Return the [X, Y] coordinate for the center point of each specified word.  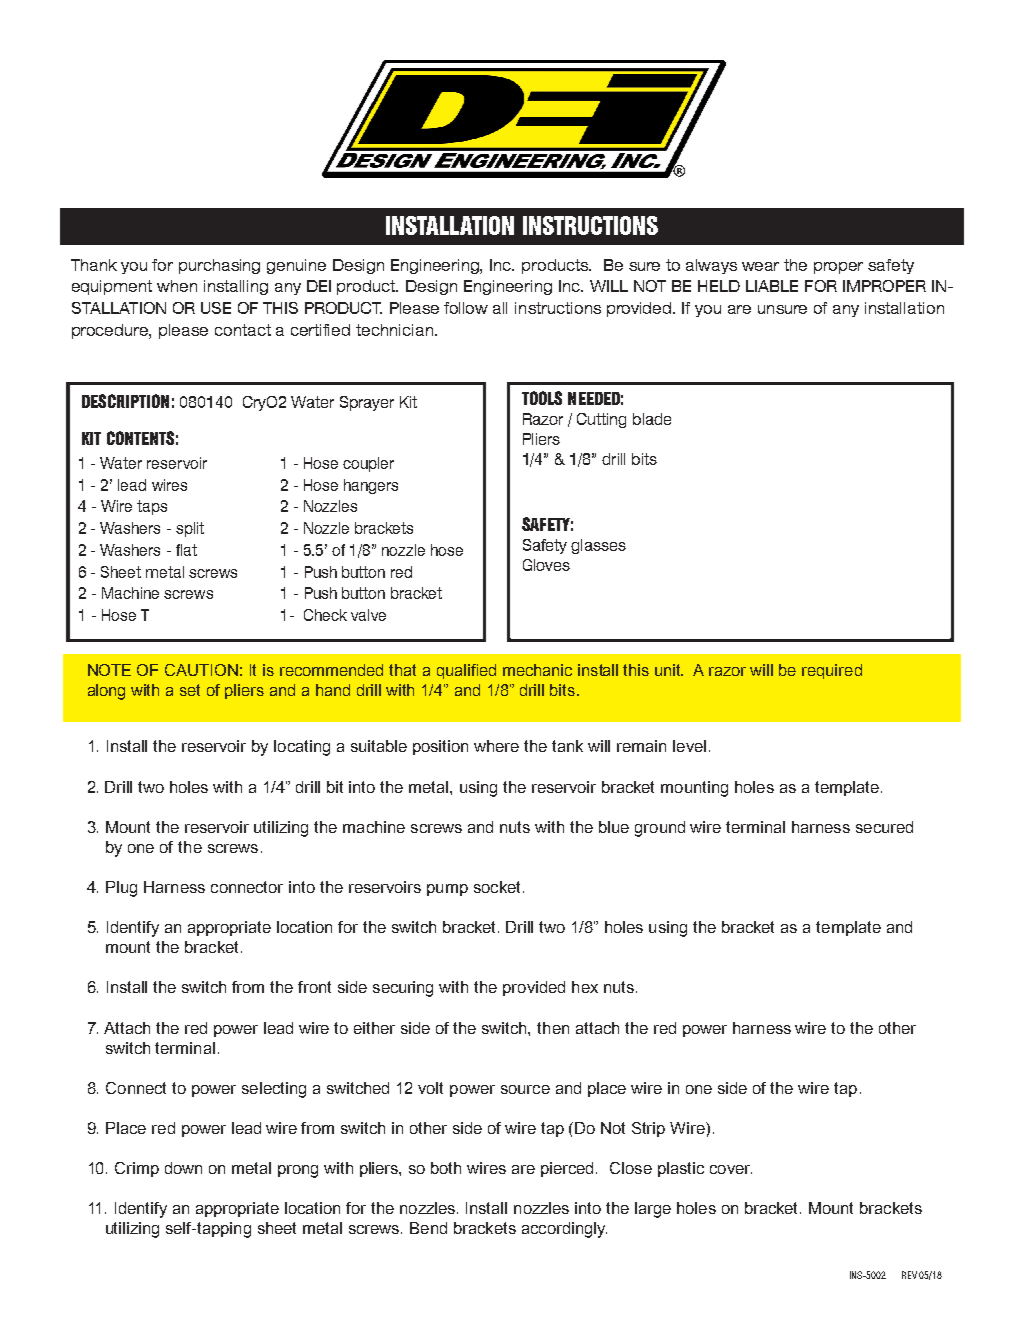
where [496, 746]
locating [302, 748]
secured [884, 827]
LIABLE [772, 286]
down [183, 1168]
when [177, 286]
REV [909, 1275]
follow [466, 308]
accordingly [564, 1230]
